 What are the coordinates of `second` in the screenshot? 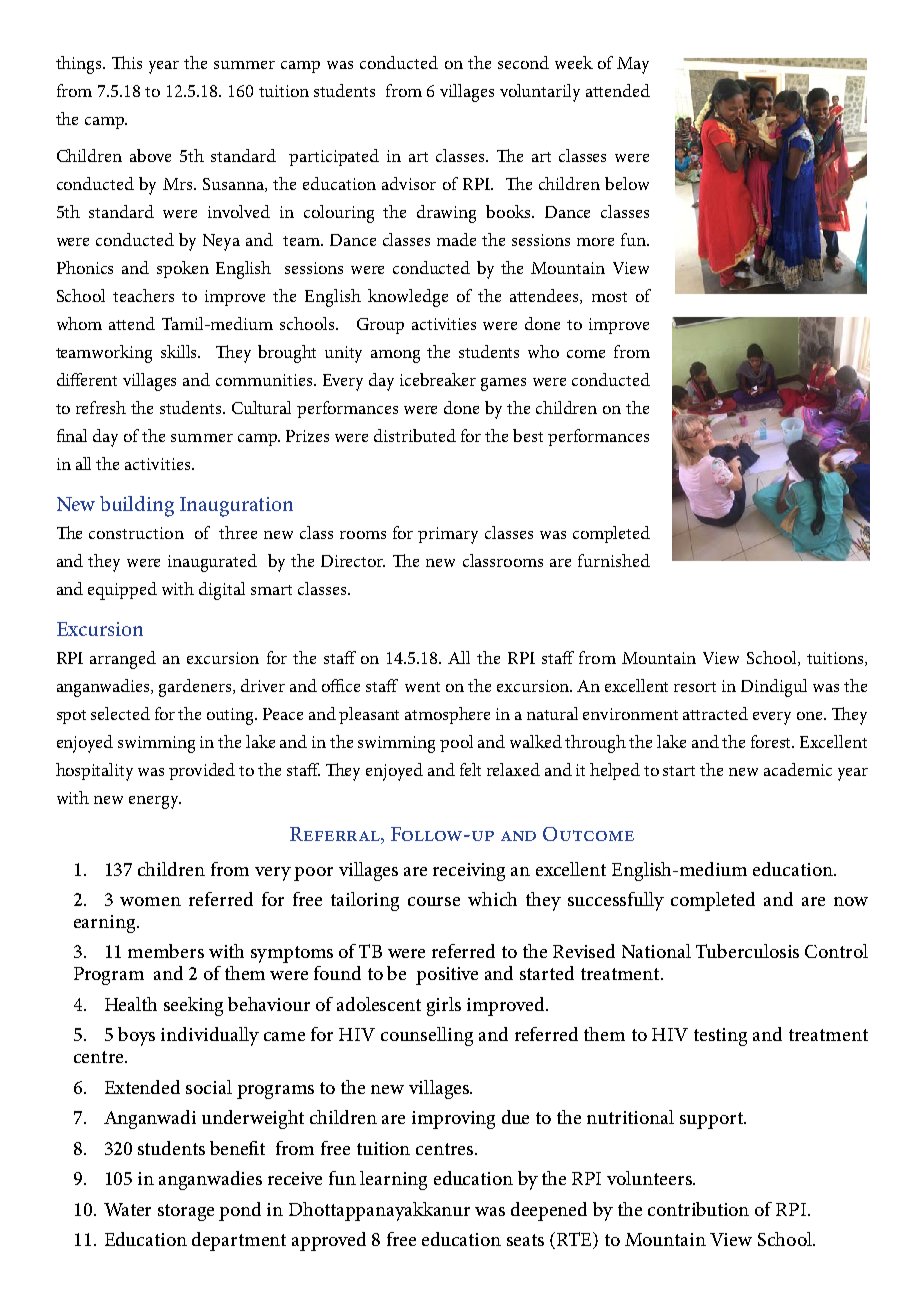 It's located at (523, 62).
